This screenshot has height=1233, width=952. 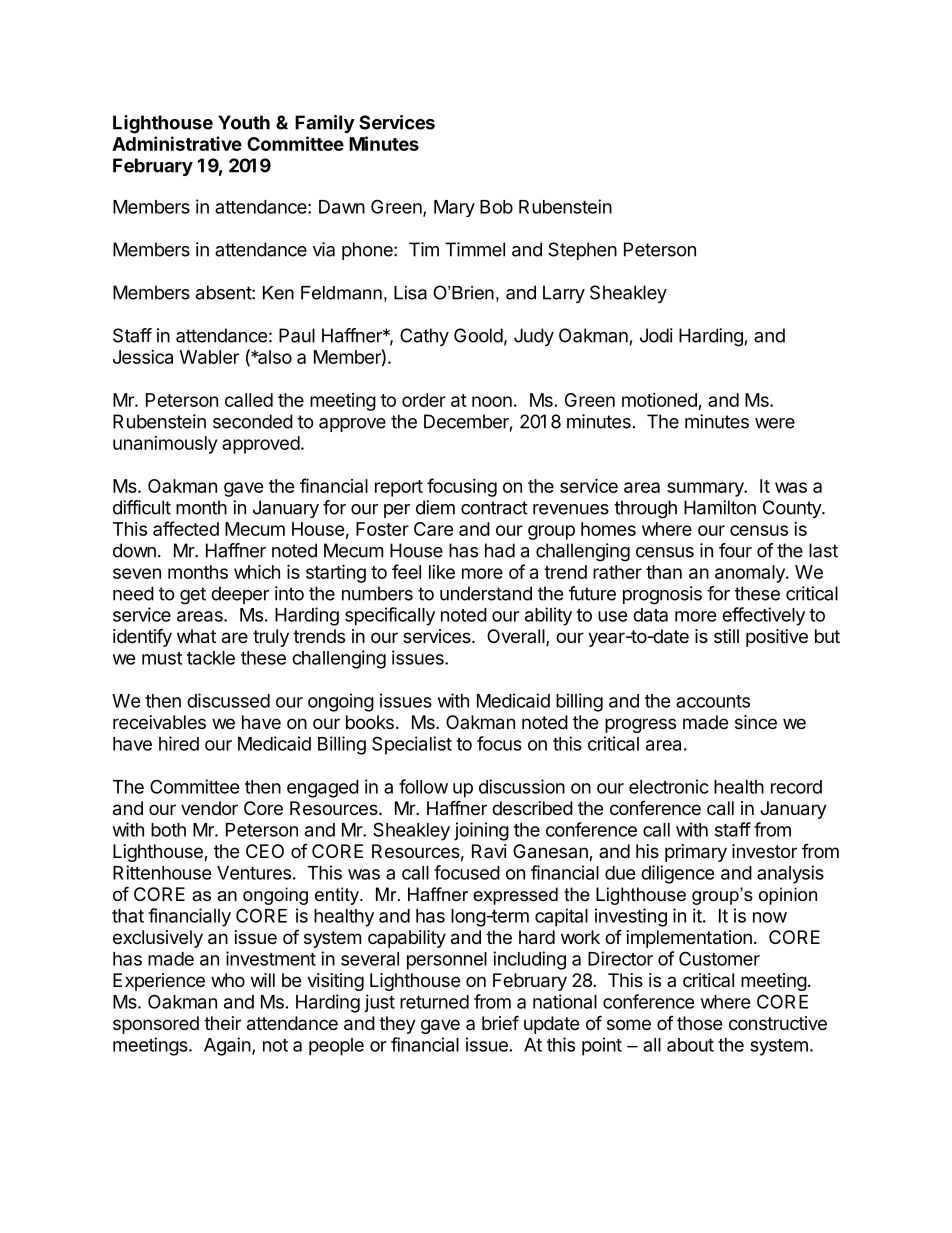 What do you see at coordinates (143, 357) in the screenshot?
I see `Jessica` at bounding box center [143, 357].
